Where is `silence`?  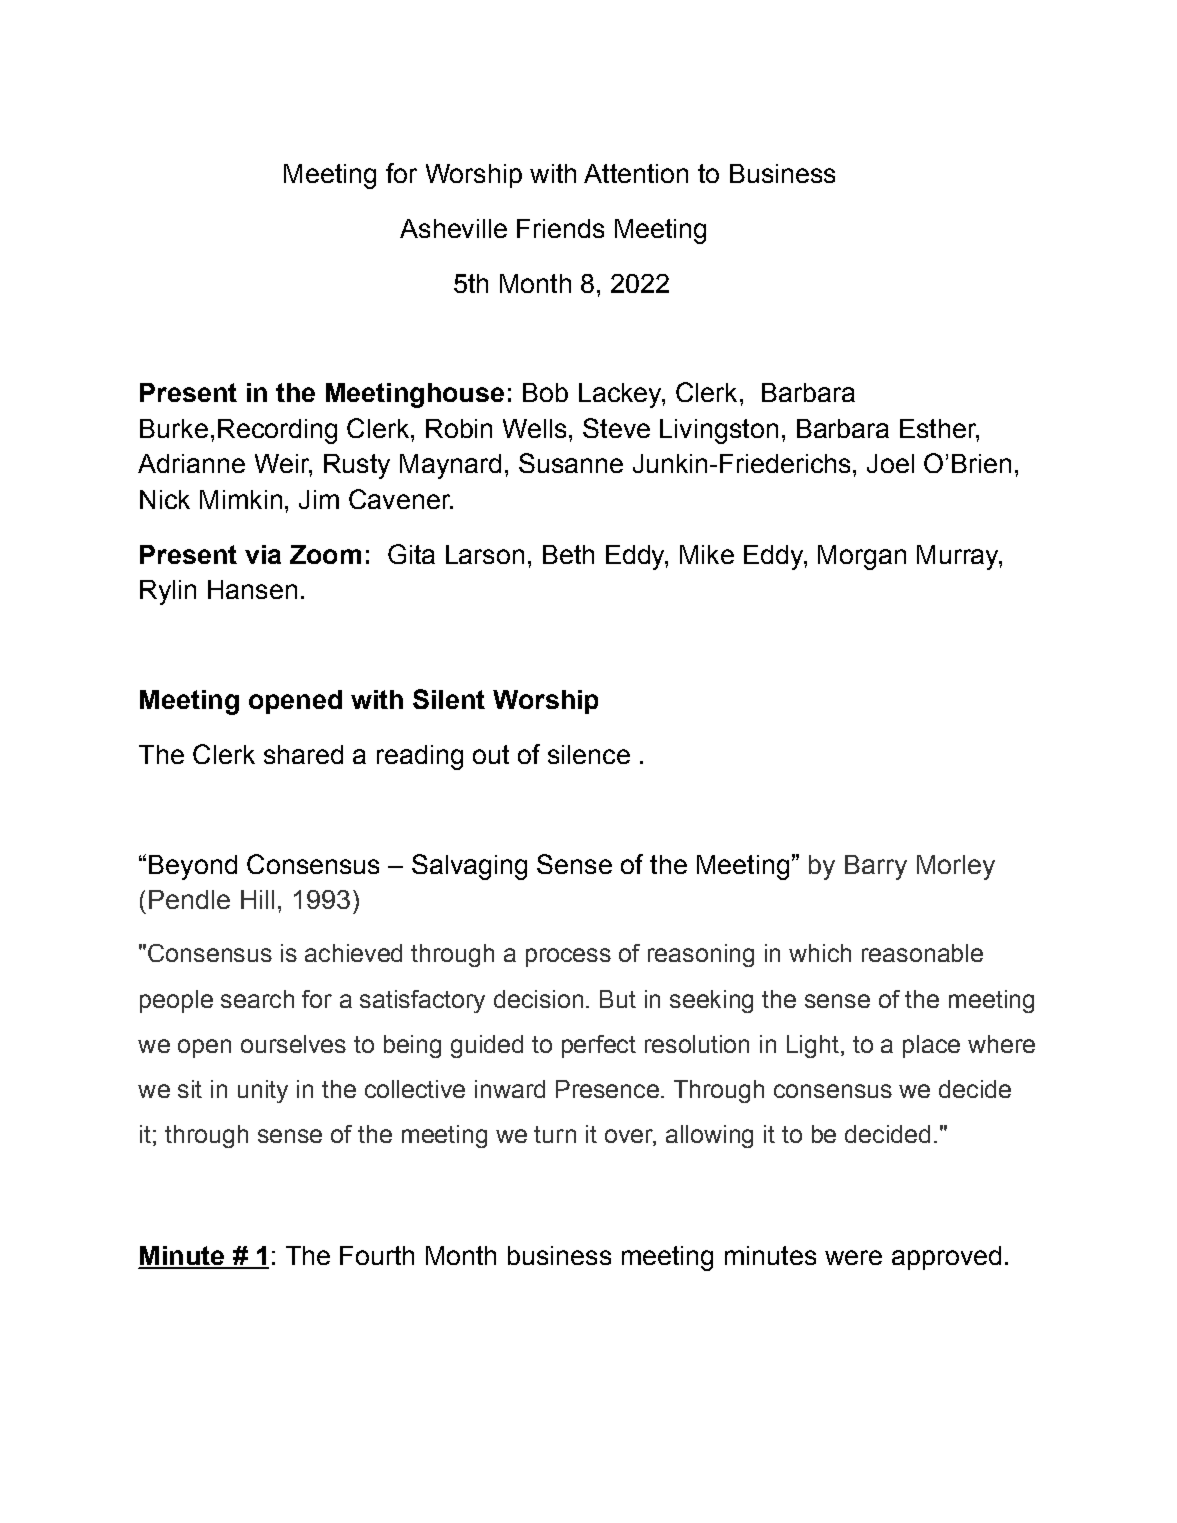
silence is located at coordinates (589, 754).
